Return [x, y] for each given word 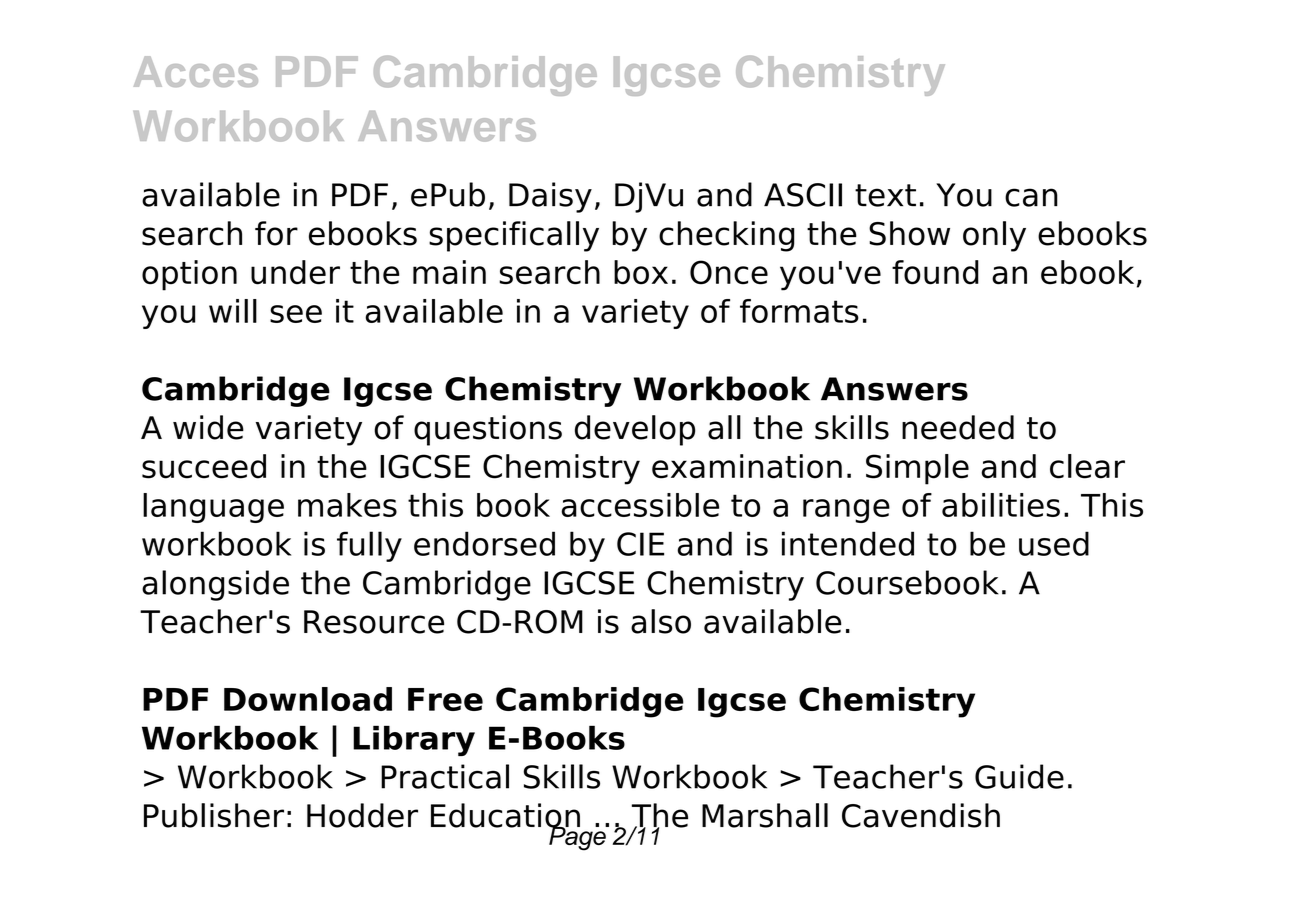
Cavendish [921, 815]
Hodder [362, 815]
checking [726, 236]
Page [577, 837]
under [295, 272]
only [994, 236]
